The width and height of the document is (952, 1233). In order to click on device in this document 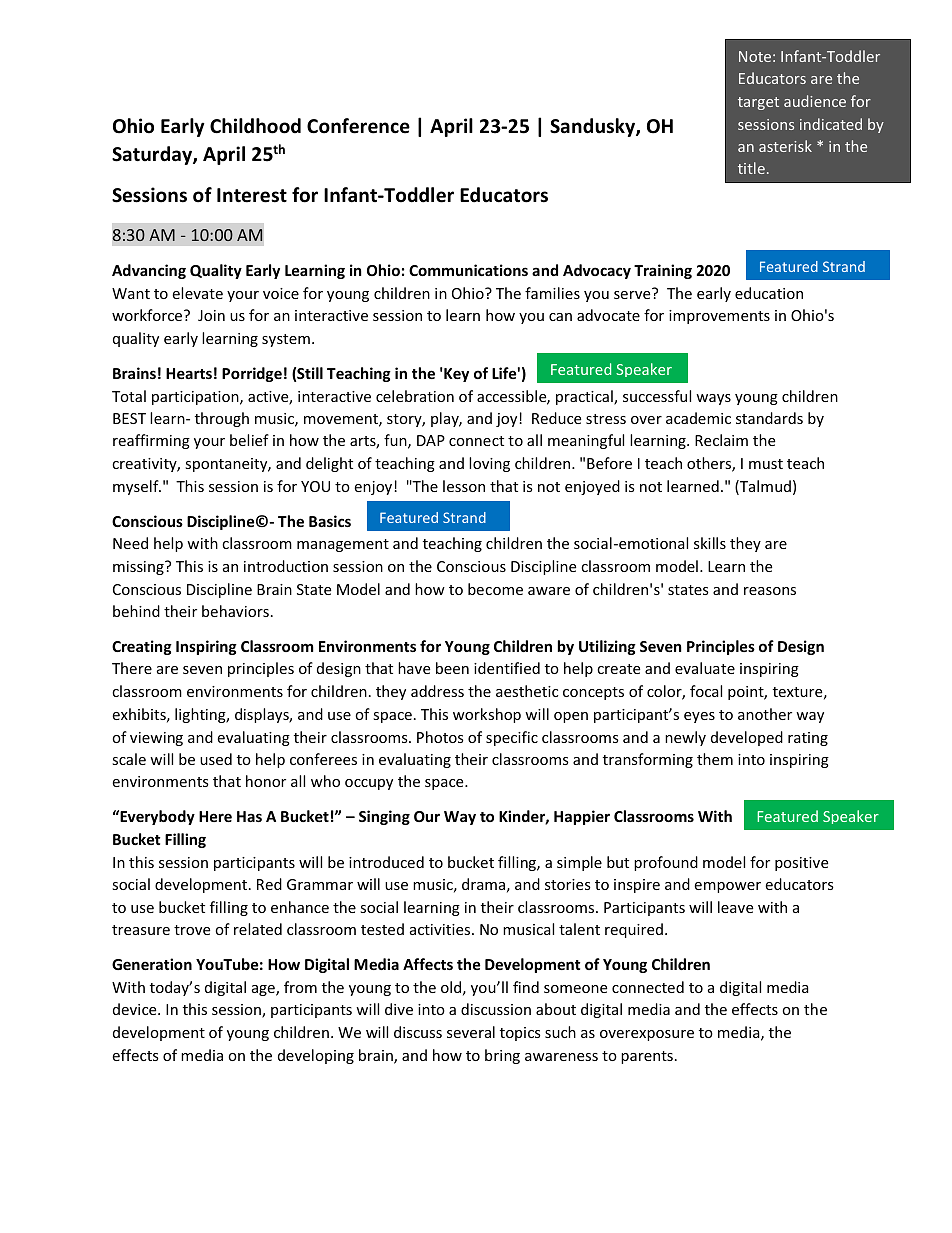, I will do `click(136, 1009)`.
